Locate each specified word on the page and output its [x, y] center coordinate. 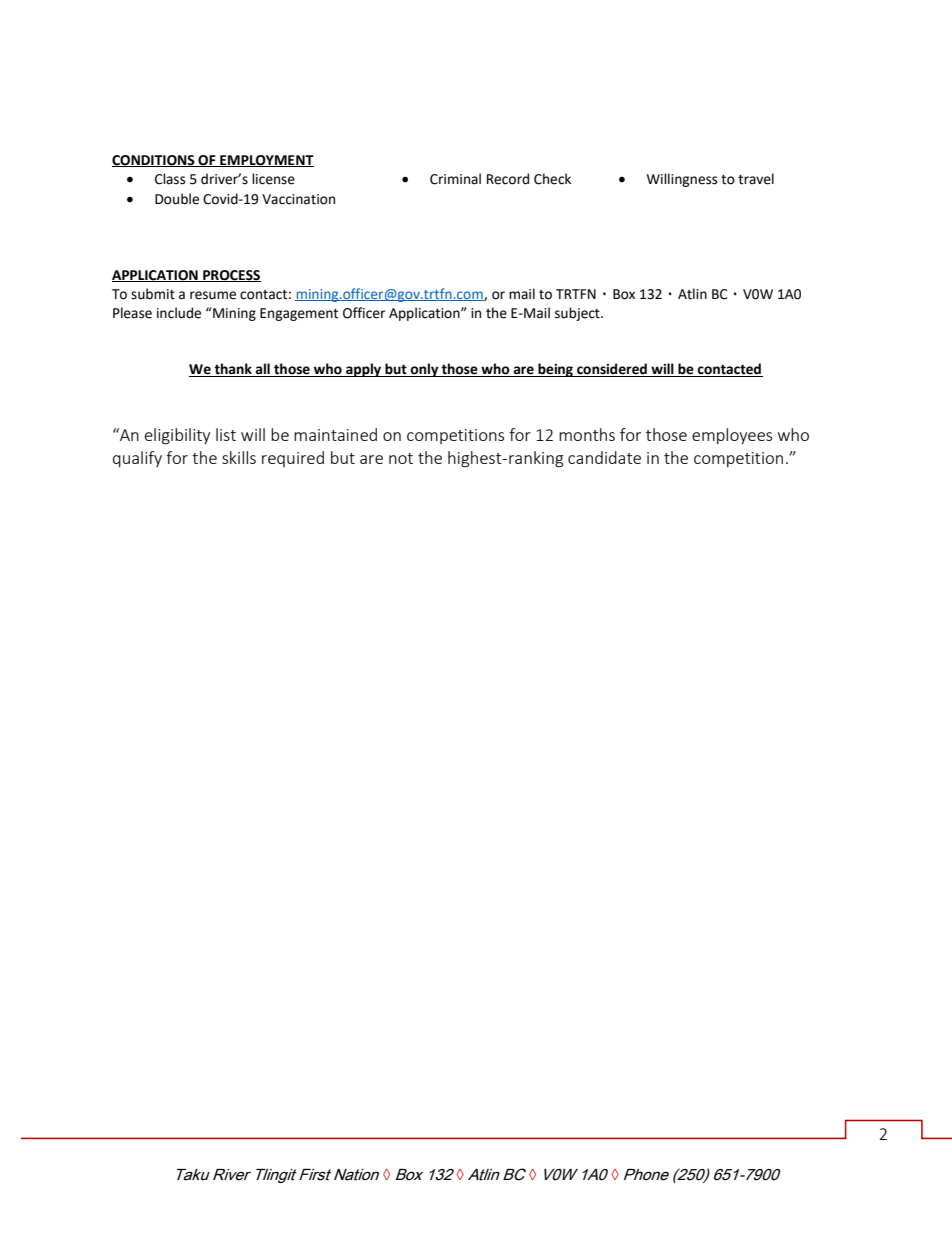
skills [239, 457]
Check [552, 179]
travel [756, 179]
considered [612, 370]
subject [578, 314]
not [401, 458]
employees [732, 436]
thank [233, 370]
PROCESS [231, 276]
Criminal [455, 179]
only [425, 370]
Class [170, 179]
